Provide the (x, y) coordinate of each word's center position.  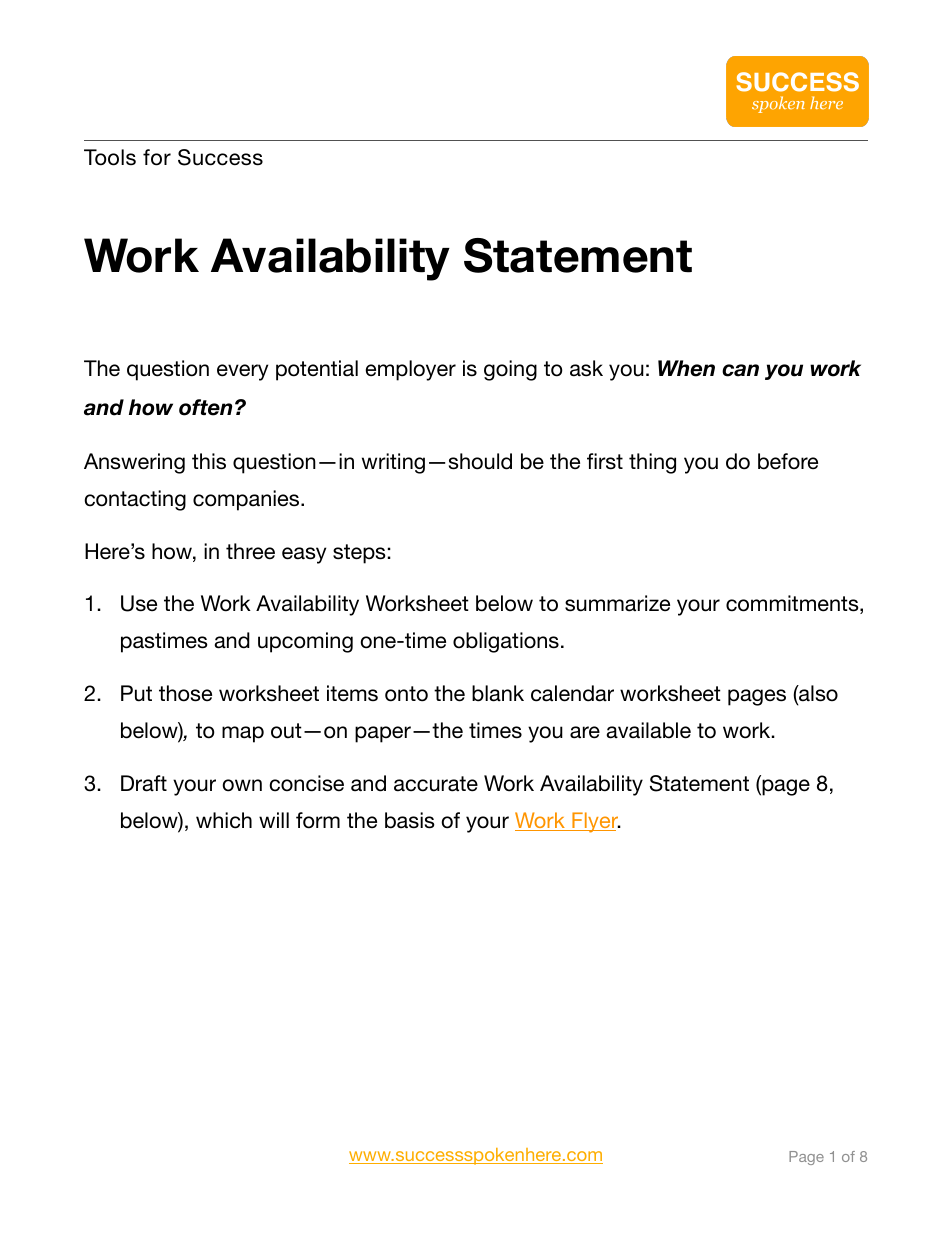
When (686, 368)
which (224, 820)
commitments (793, 604)
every (242, 372)
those (185, 693)
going (510, 370)
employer (410, 370)
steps (359, 554)
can (740, 370)
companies (247, 500)
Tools (110, 157)
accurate (436, 784)
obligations (506, 642)
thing (652, 463)
